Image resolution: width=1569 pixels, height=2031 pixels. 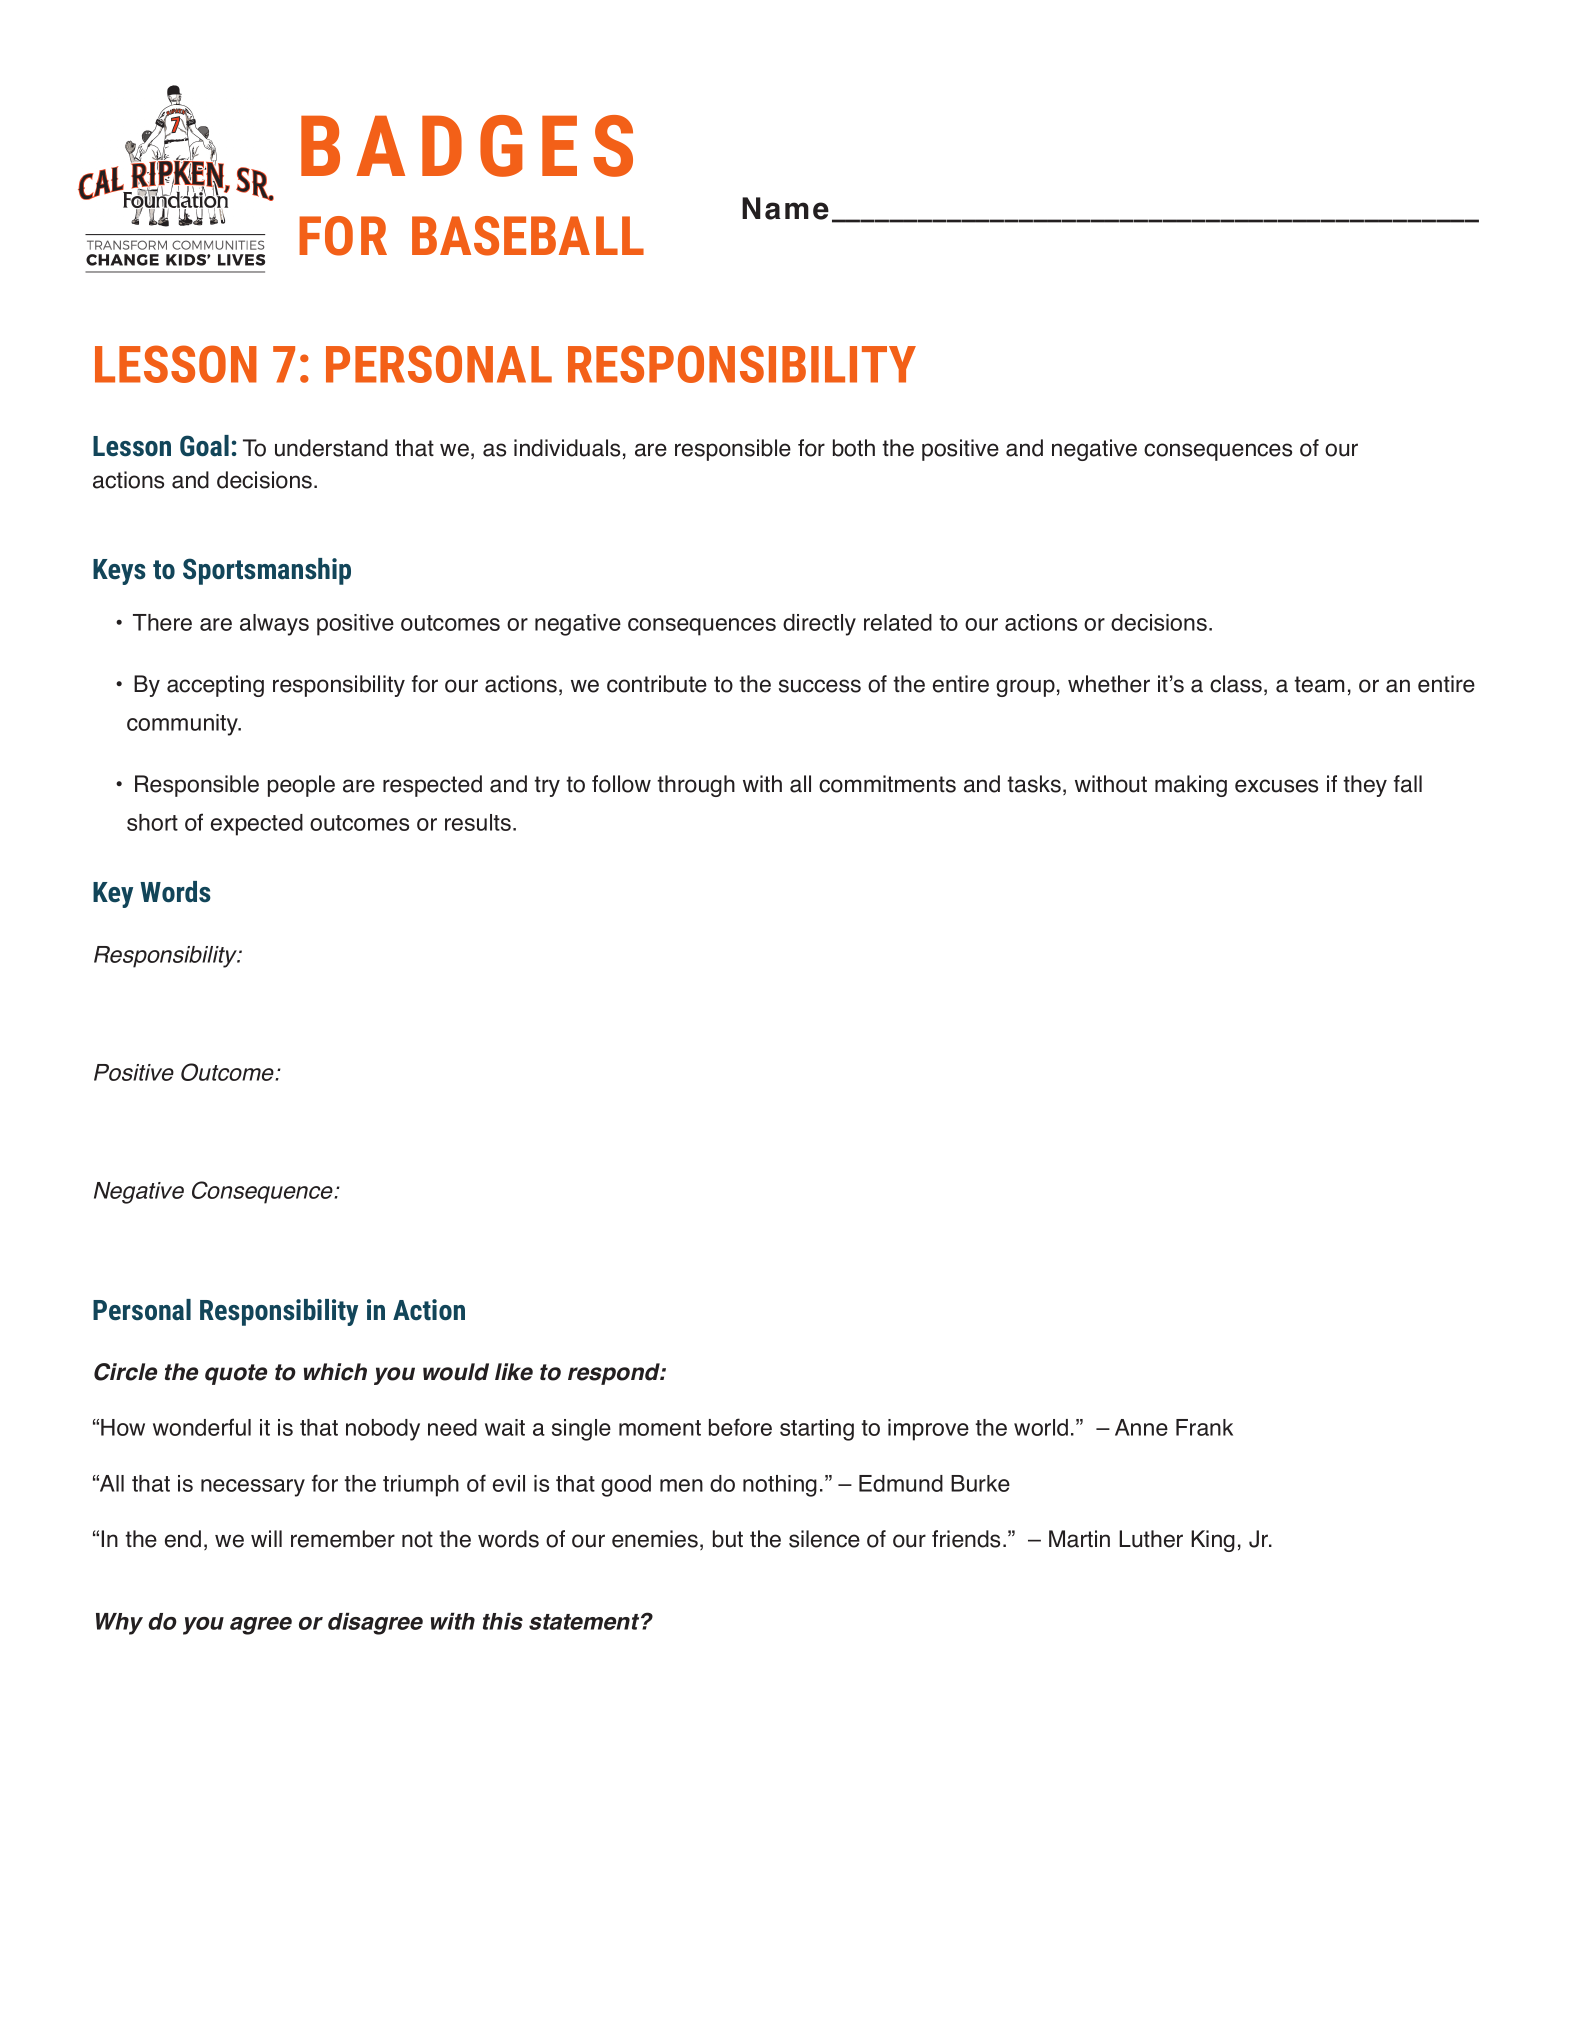 I want to click on both, so click(x=854, y=448).
